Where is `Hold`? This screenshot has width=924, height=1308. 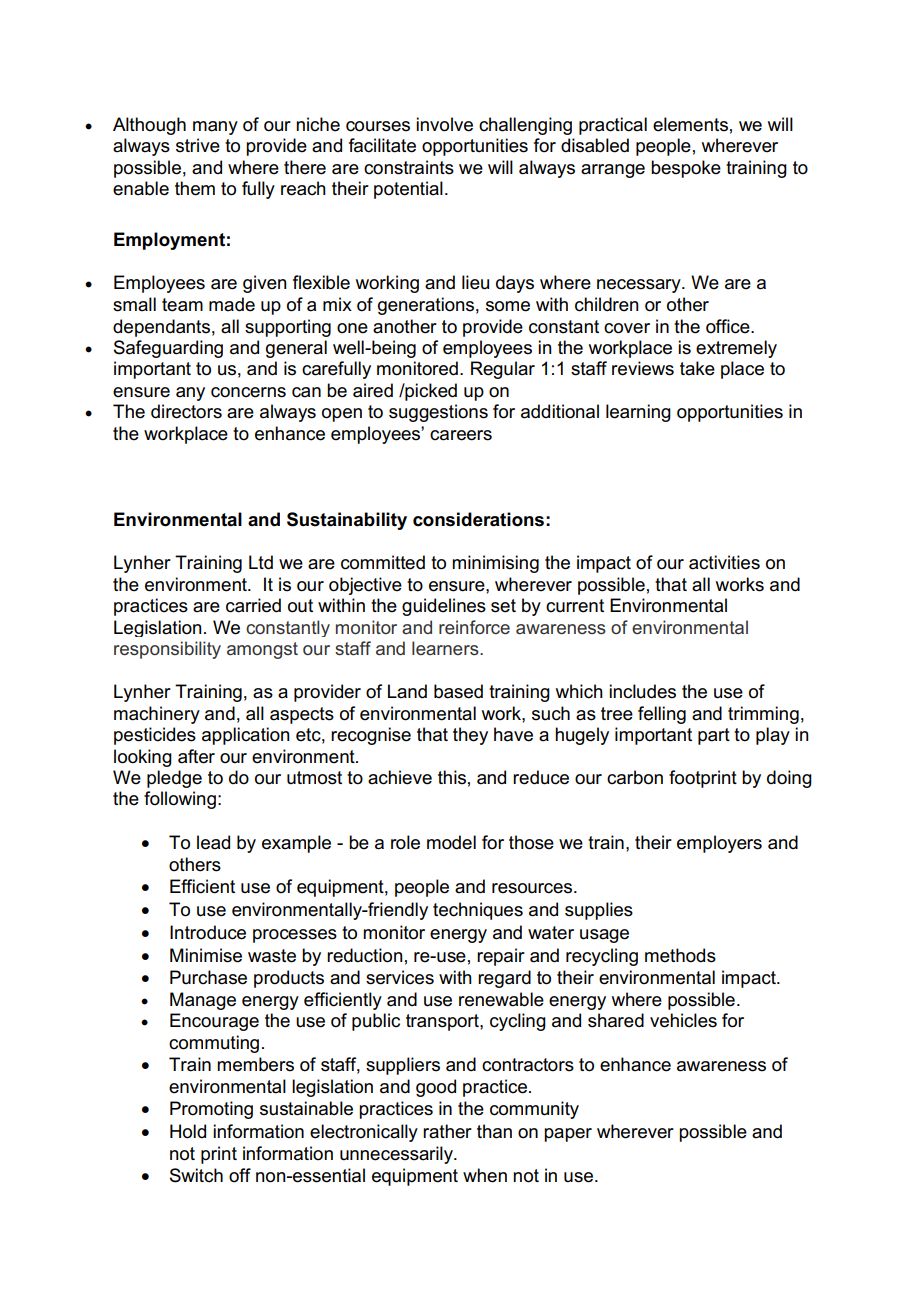
Hold is located at coordinates (188, 1131).
